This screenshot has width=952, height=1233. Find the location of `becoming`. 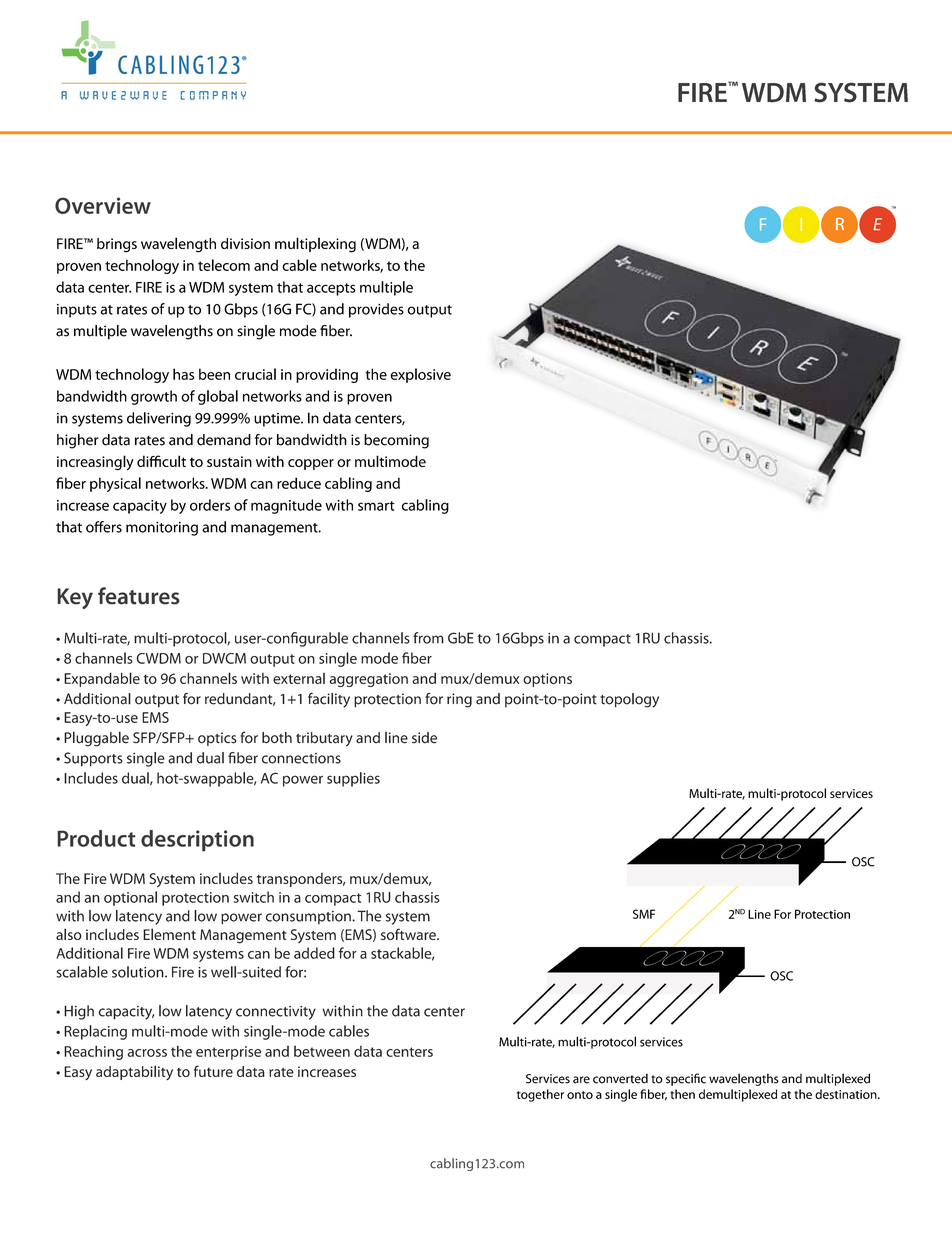

becoming is located at coordinates (396, 441).
